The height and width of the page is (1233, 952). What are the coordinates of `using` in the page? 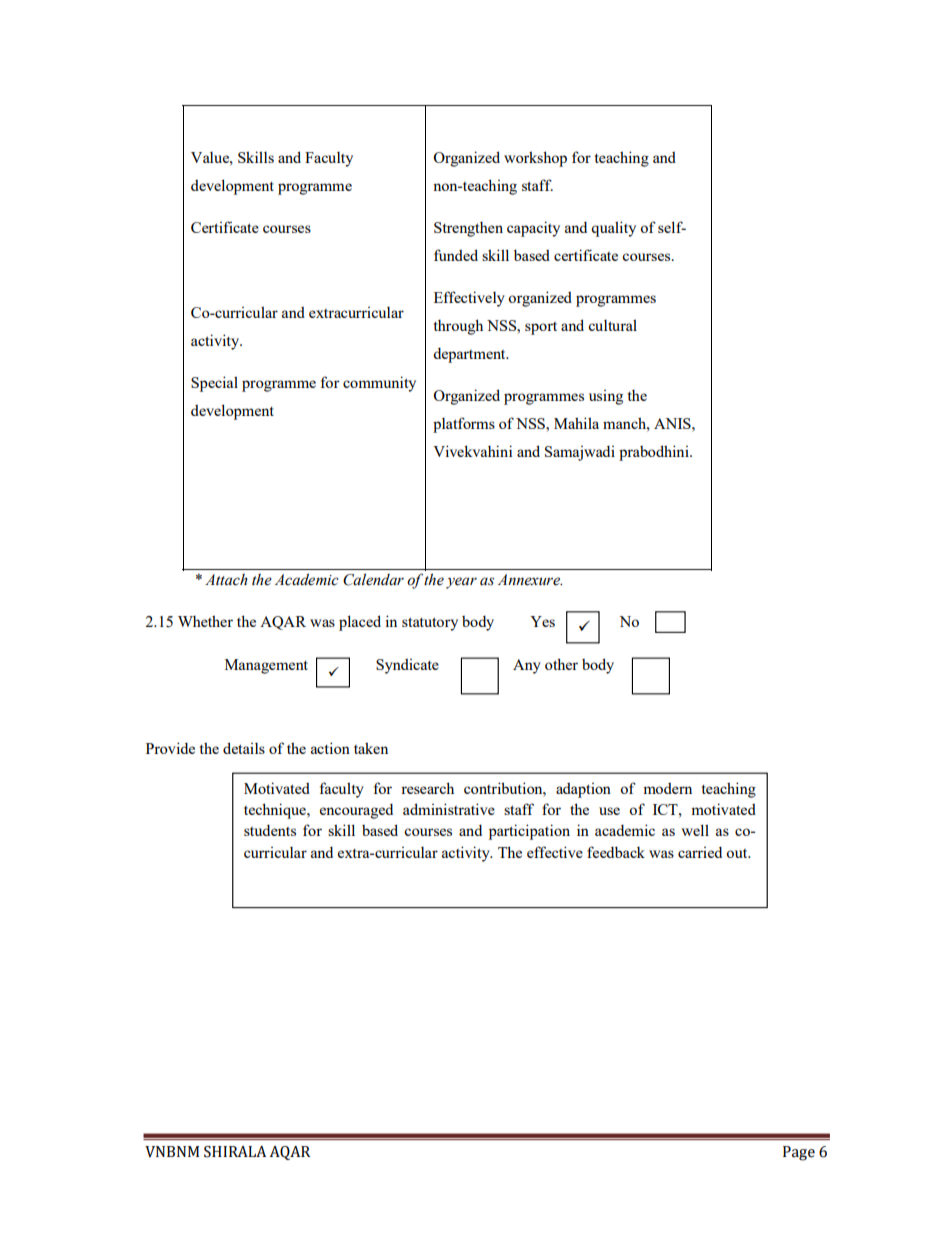 It's located at (606, 397).
